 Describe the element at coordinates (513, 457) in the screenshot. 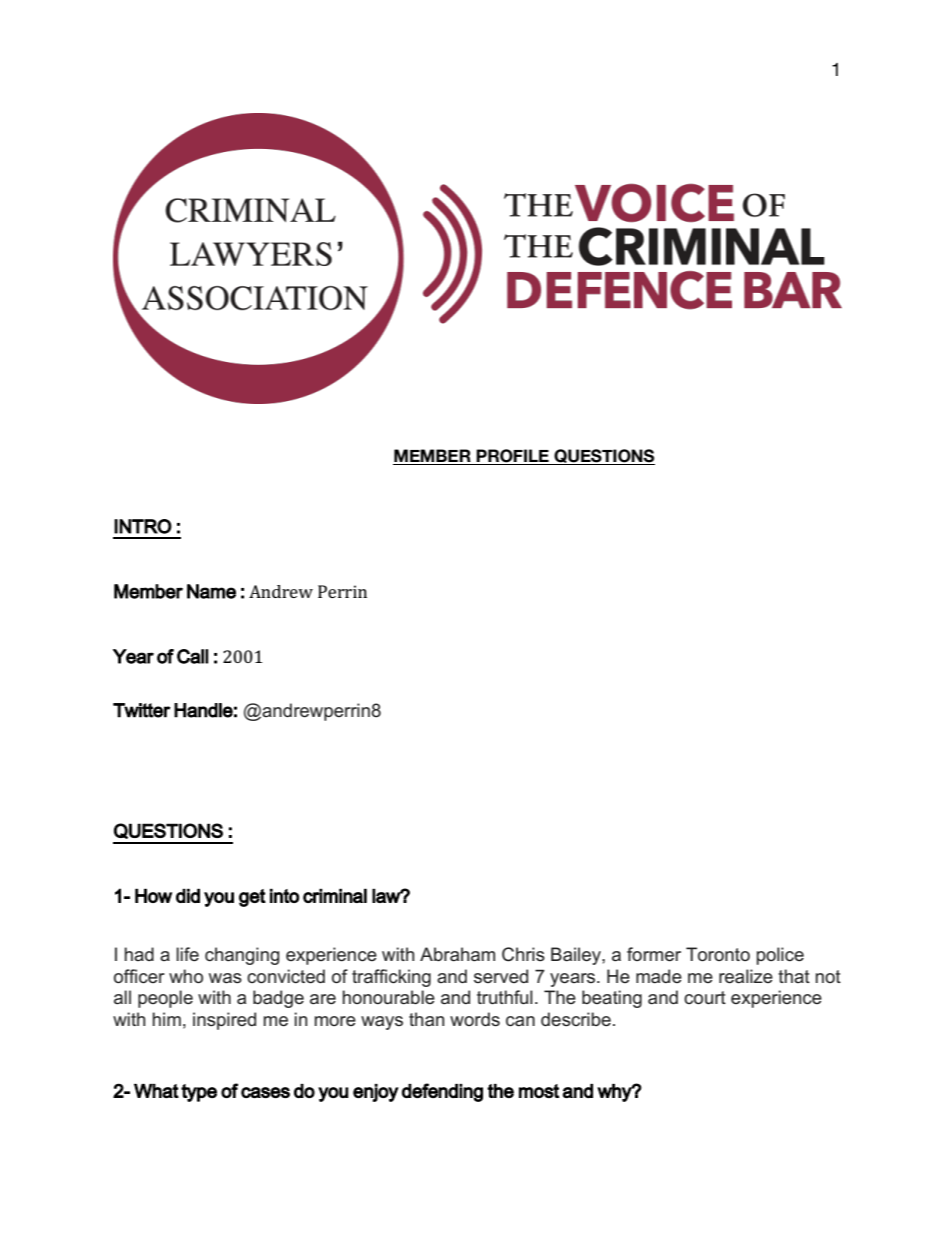

I see `PROFILE` at that location.
